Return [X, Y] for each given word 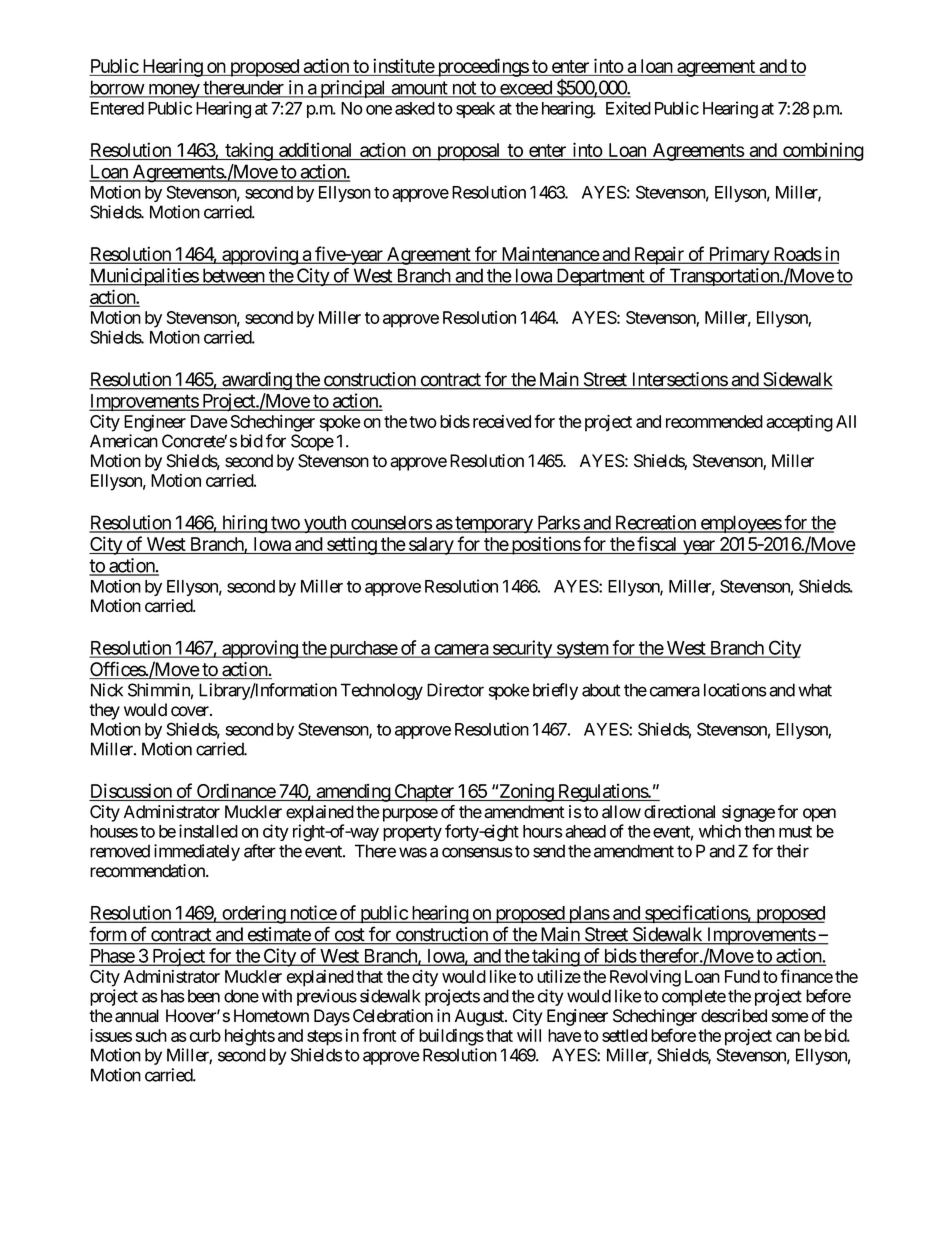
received [502, 421]
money [173, 91]
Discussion [131, 792]
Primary [738, 255]
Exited [628, 108]
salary [431, 546]
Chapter [424, 793]
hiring [244, 524]
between [233, 276]
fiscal [657, 545]
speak [475, 110]
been [204, 996]
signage [748, 813]
